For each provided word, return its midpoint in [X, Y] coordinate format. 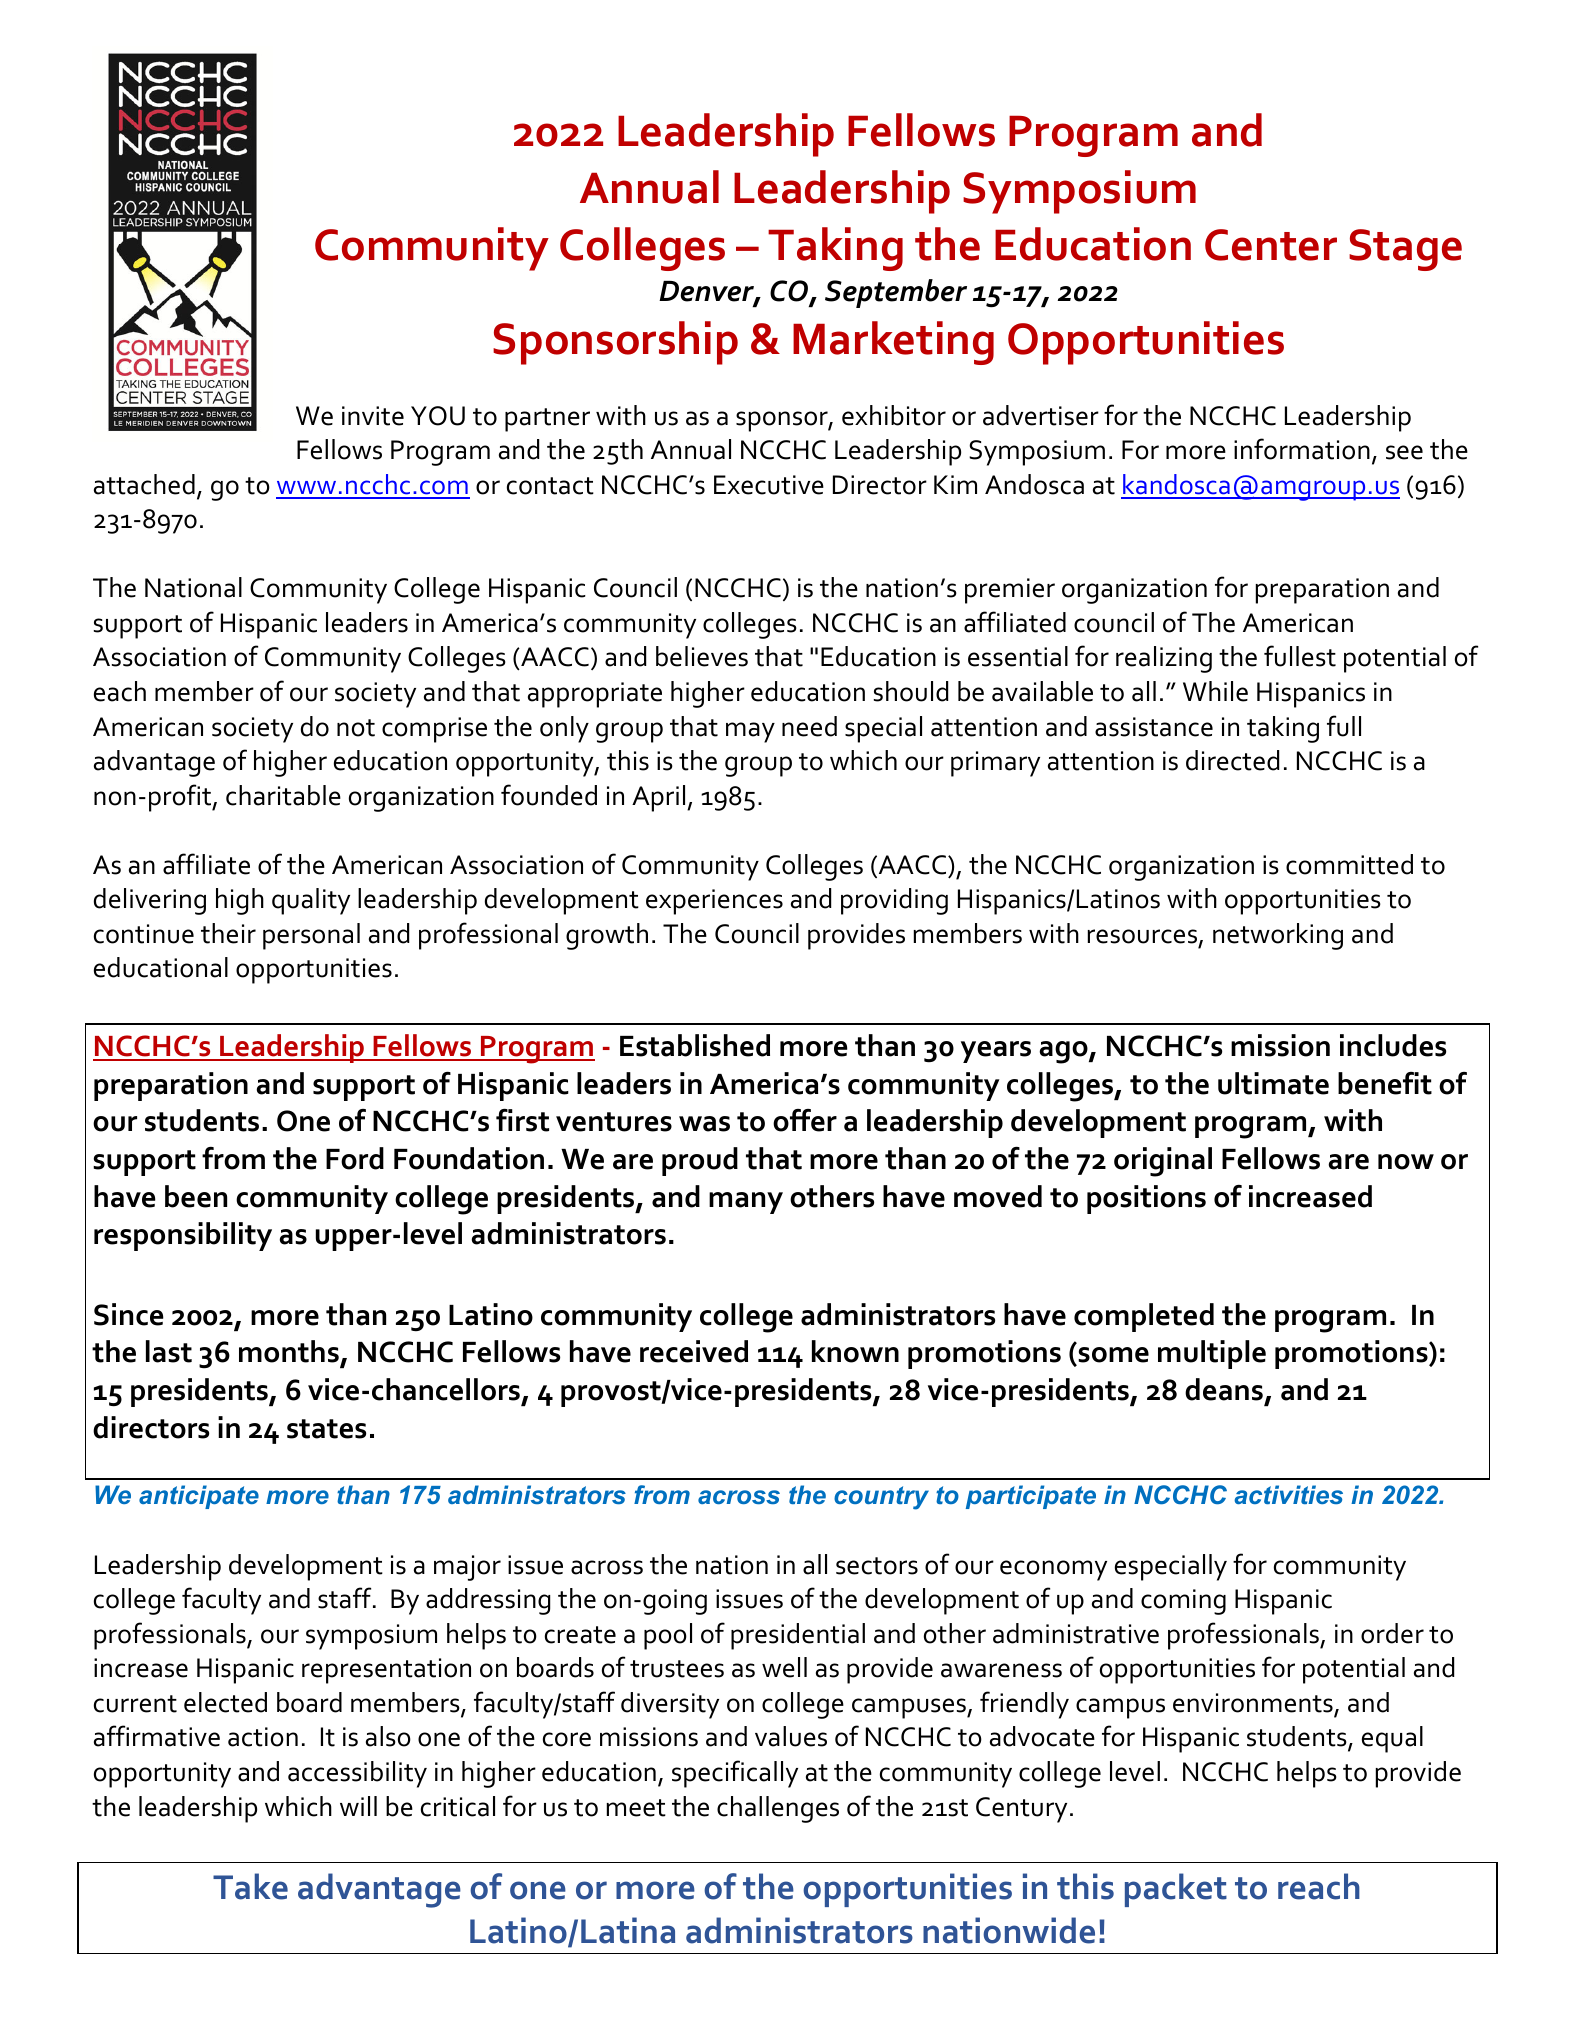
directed [1232, 760]
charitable [283, 795]
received [694, 1351]
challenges [778, 1809]
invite [373, 416]
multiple [1212, 1354]
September [896, 293]
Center [1271, 245]
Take [250, 1886]
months [289, 1351]
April [660, 798]
